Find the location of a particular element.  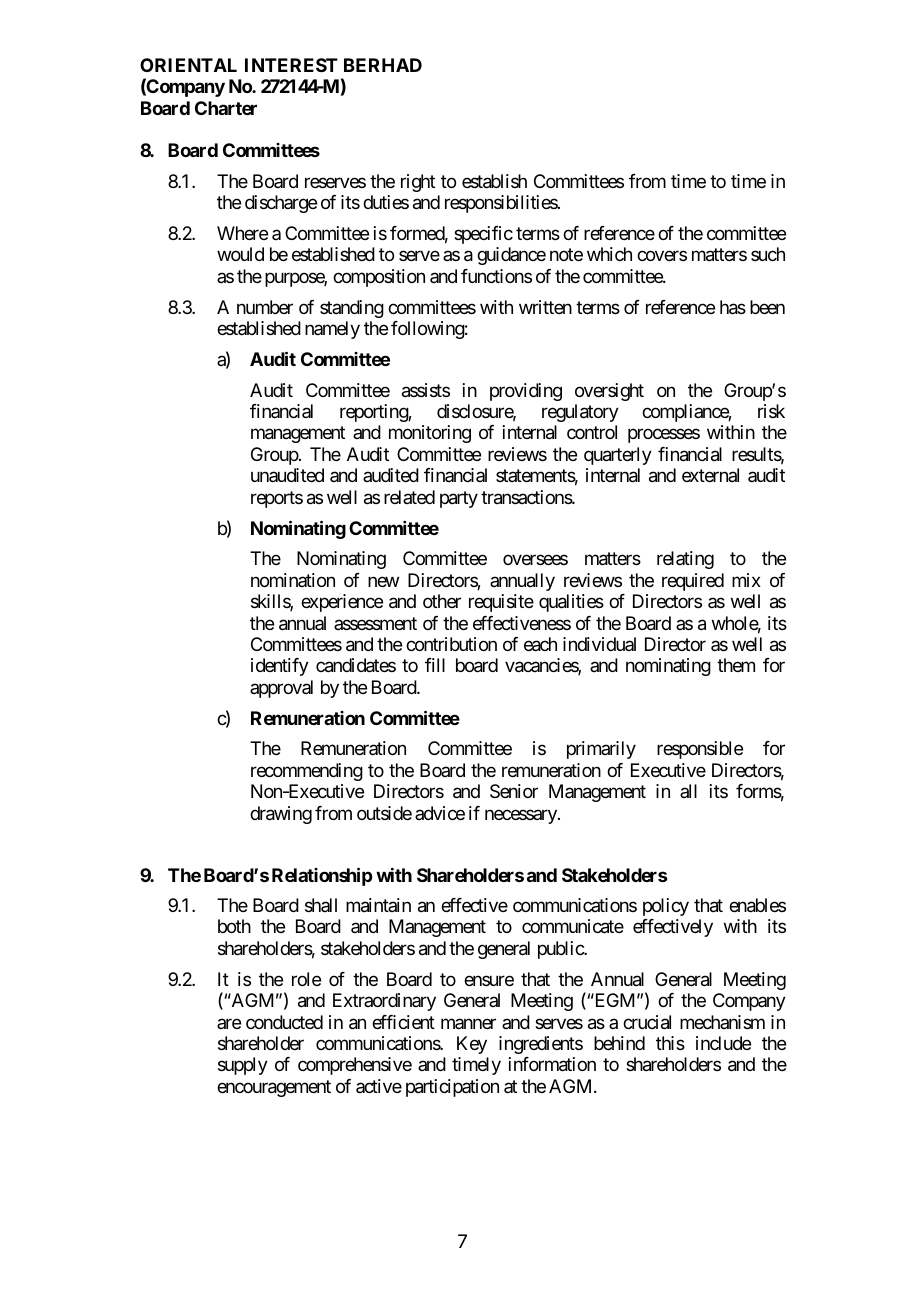

BERHAD is located at coordinates (383, 65).
